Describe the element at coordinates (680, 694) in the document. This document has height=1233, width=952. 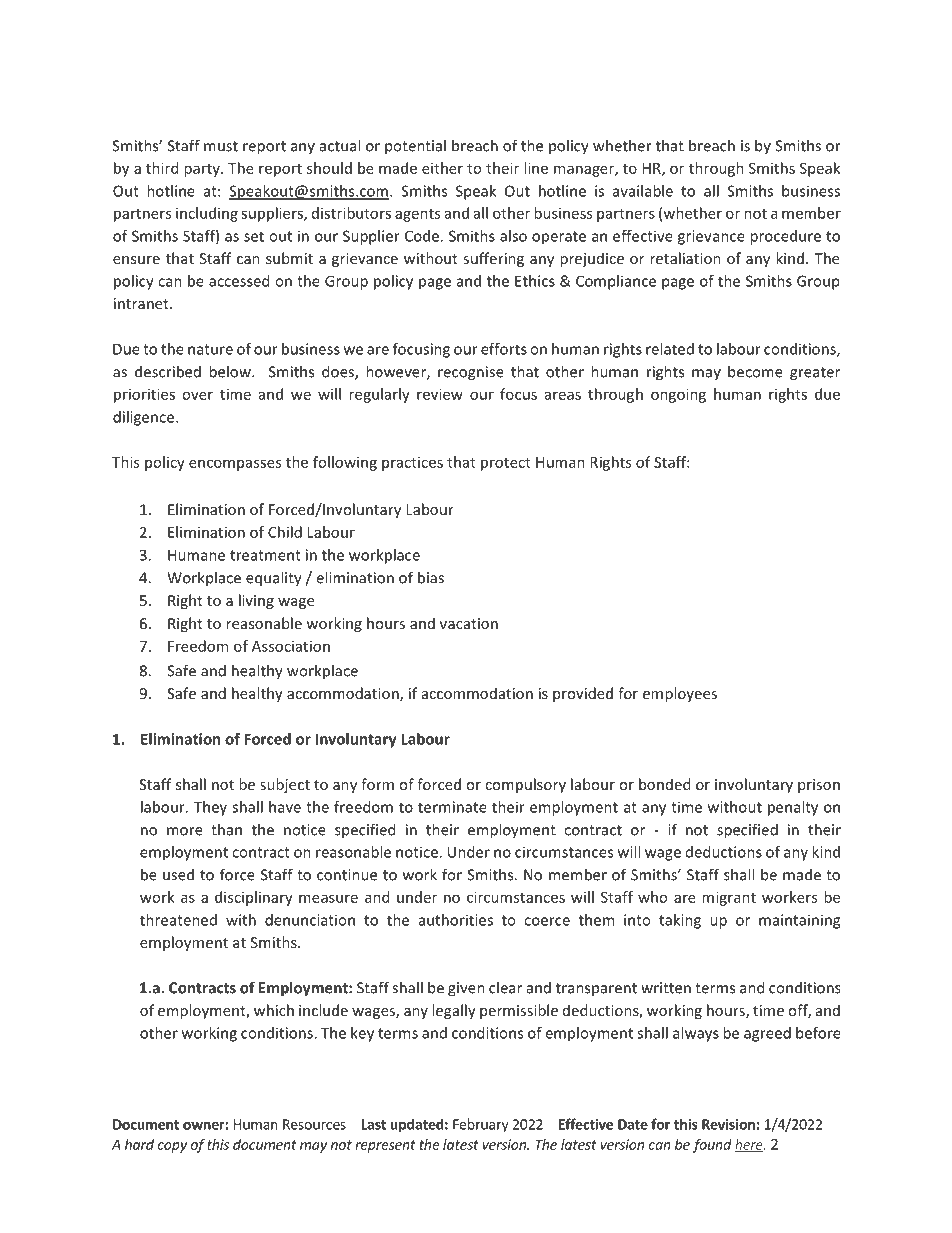
I see `employees` at that location.
